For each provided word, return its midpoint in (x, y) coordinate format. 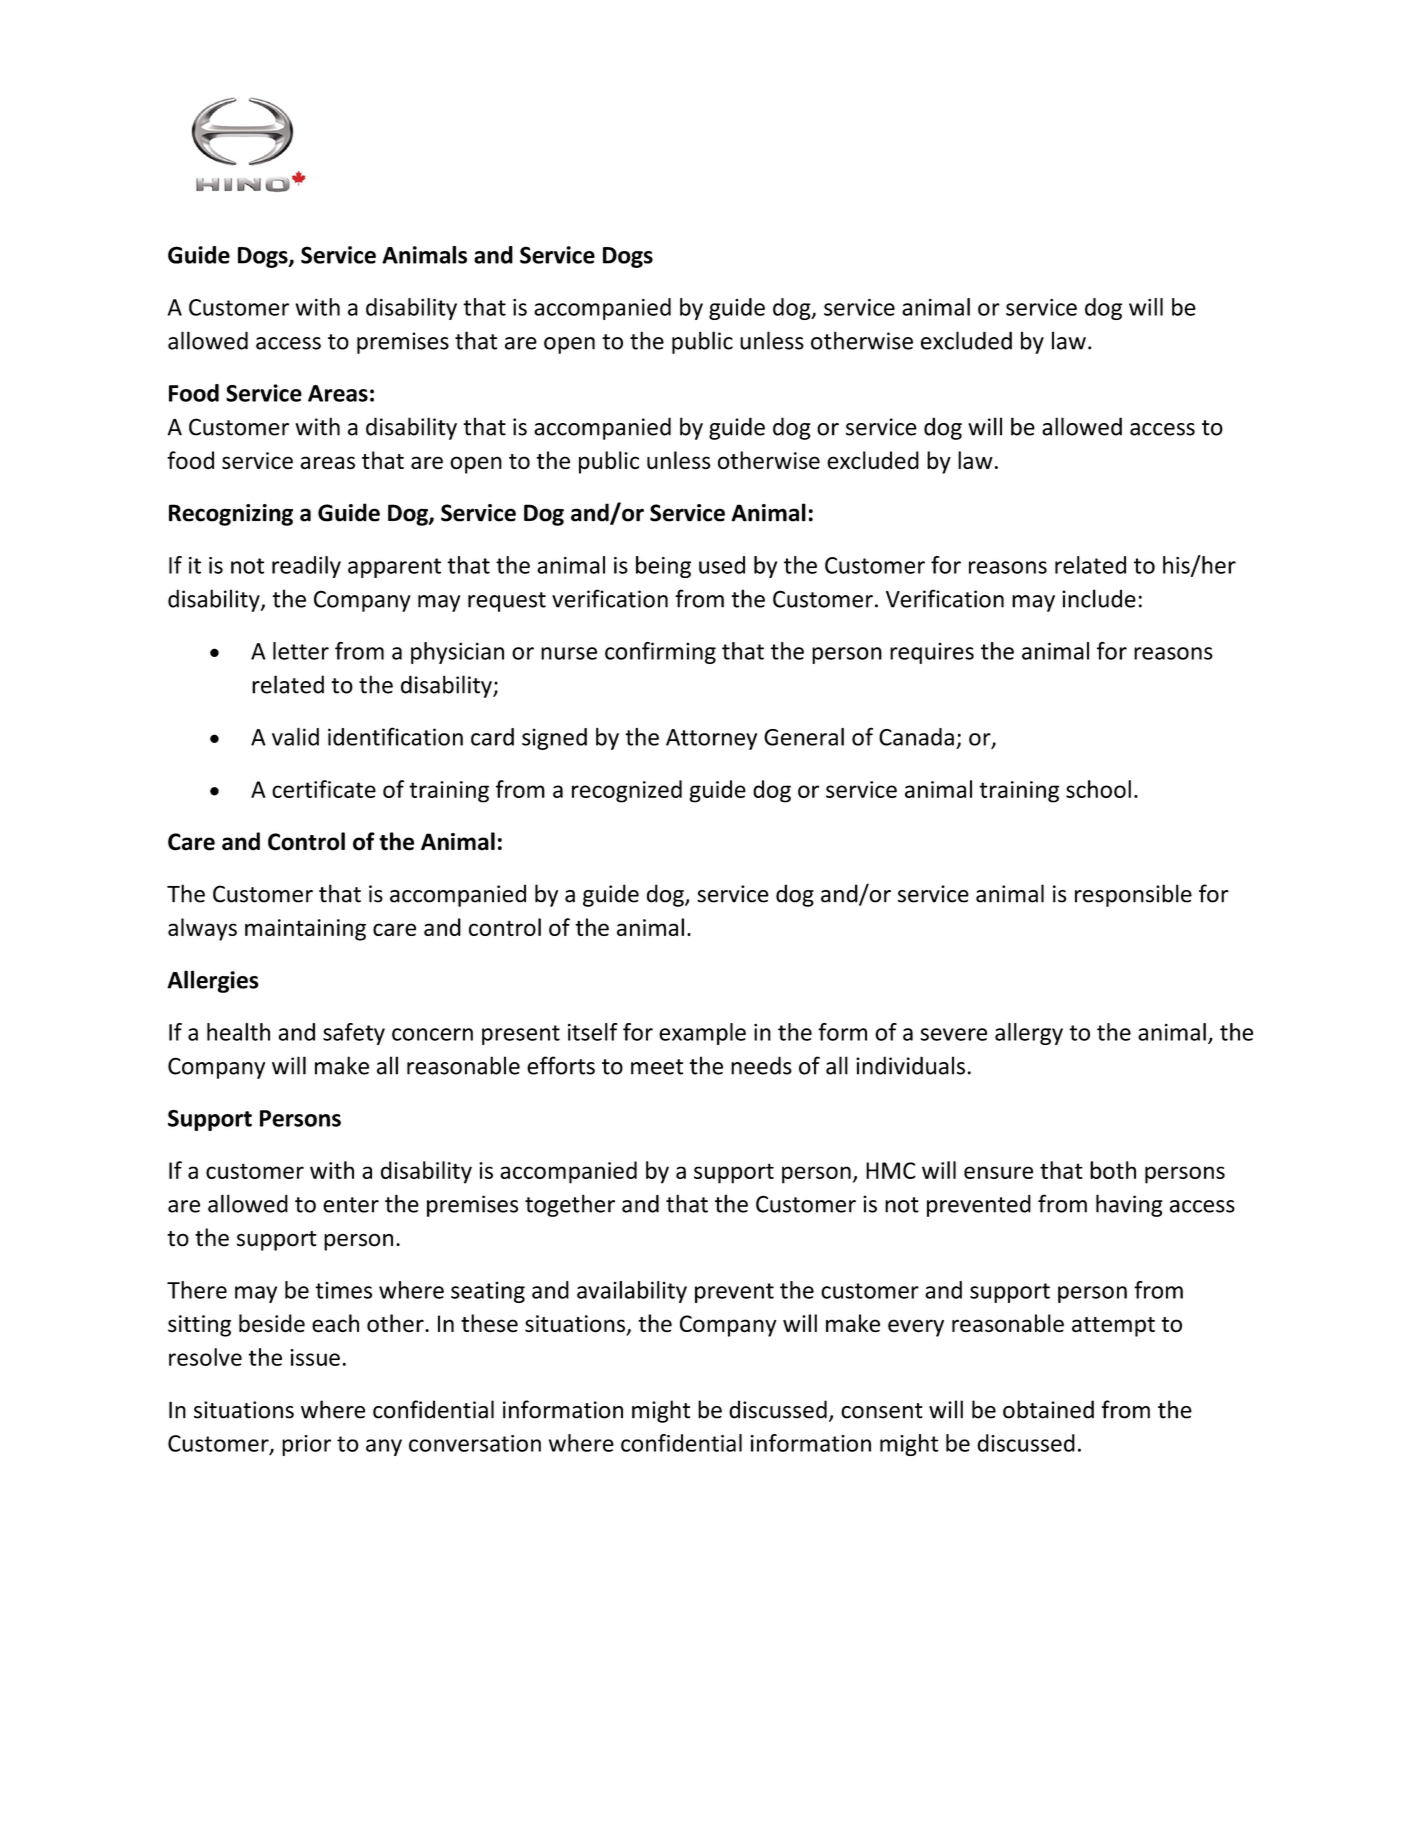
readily (306, 567)
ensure (998, 1172)
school (1098, 789)
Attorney (711, 739)
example (702, 1034)
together (570, 1205)
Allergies (213, 981)
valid (295, 737)
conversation (475, 1443)
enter (351, 1205)
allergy (1029, 1034)
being (663, 567)
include (1099, 598)
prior (306, 1445)
